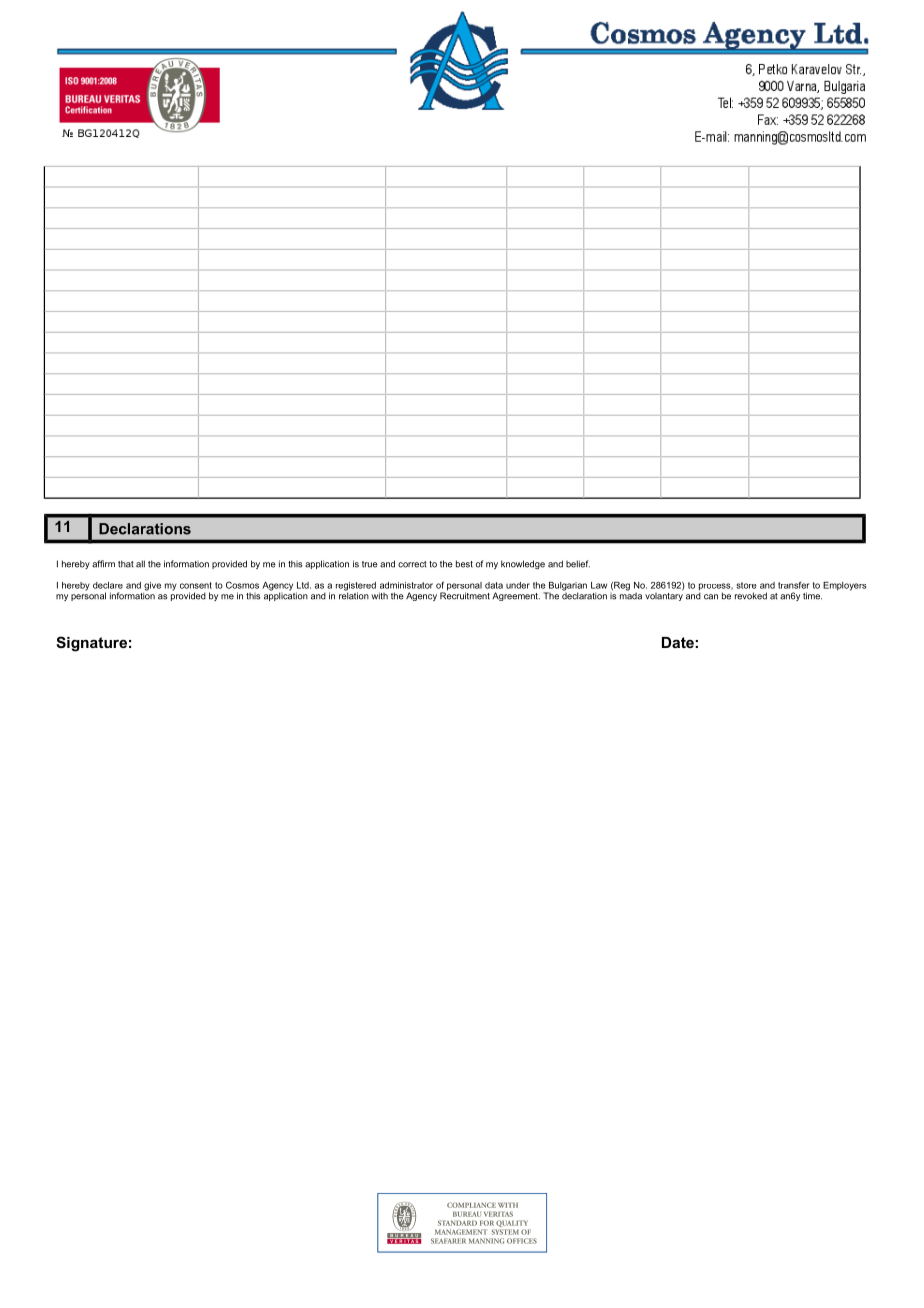 This page has height=1308, width=924. Describe the element at coordinates (91, 644) in the page. I see `Signature` at that location.
